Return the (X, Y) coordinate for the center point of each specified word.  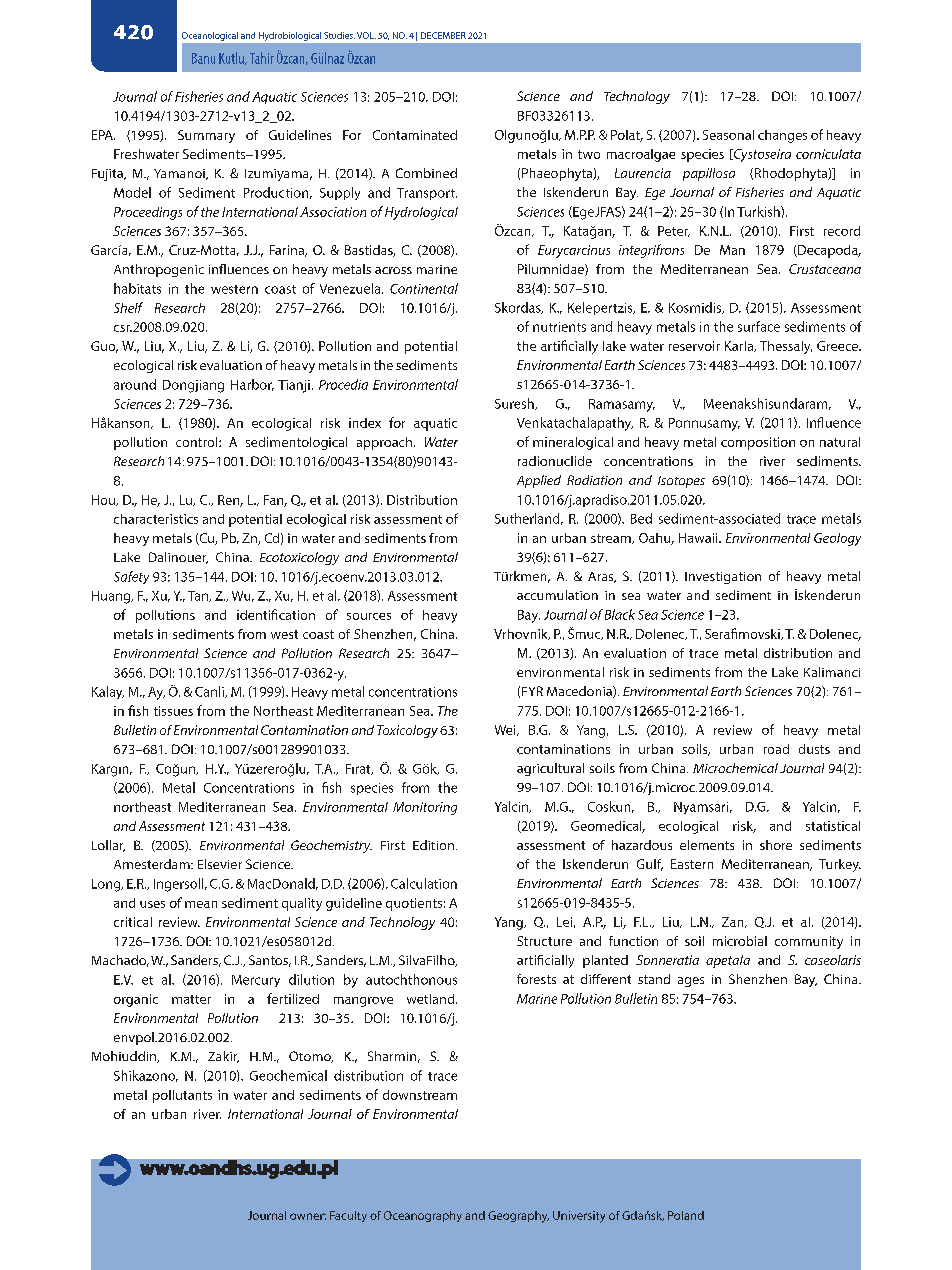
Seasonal (728, 135)
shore (776, 845)
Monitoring (425, 808)
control (198, 442)
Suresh (515, 404)
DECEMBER (443, 35)
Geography (518, 1217)
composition (758, 443)
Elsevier (220, 864)
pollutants (182, 1096)
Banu (203, 58)
